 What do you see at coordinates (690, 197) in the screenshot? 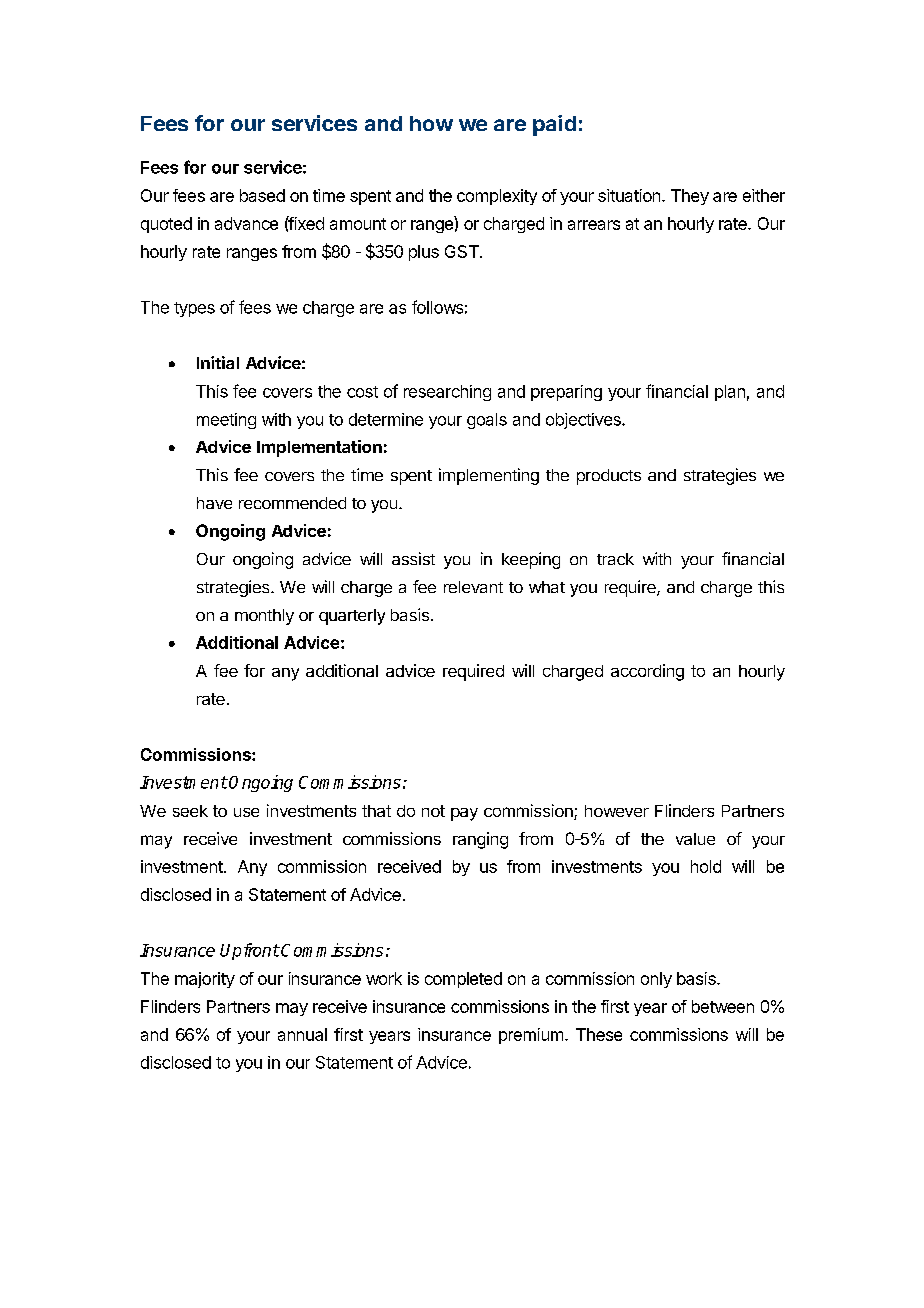
I see `They` at bounding box center [690, 197].
